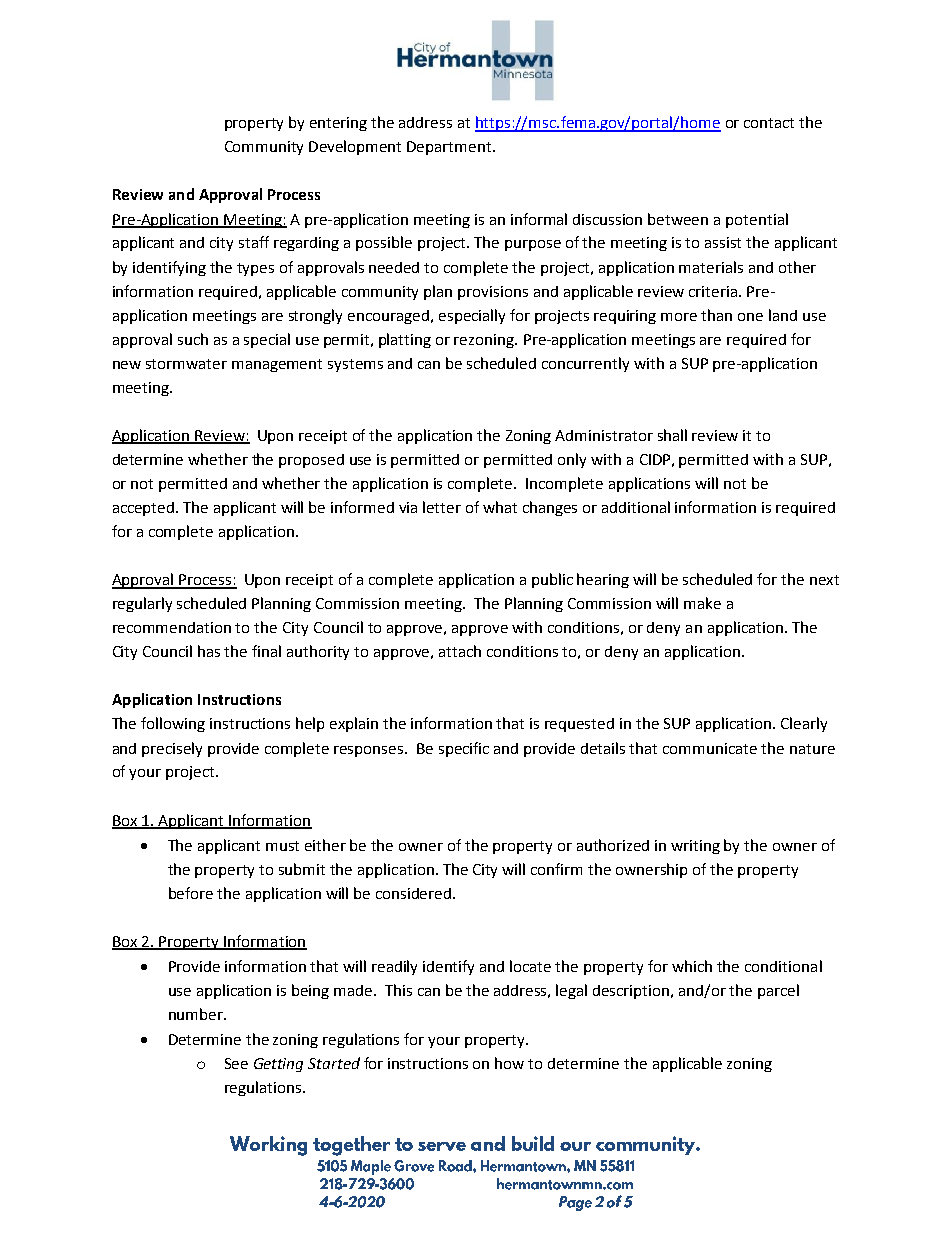 The image size is (952, 1233). Describe the element at coordinates (338, 124) in the screenshot. I see `entering` at that location.
